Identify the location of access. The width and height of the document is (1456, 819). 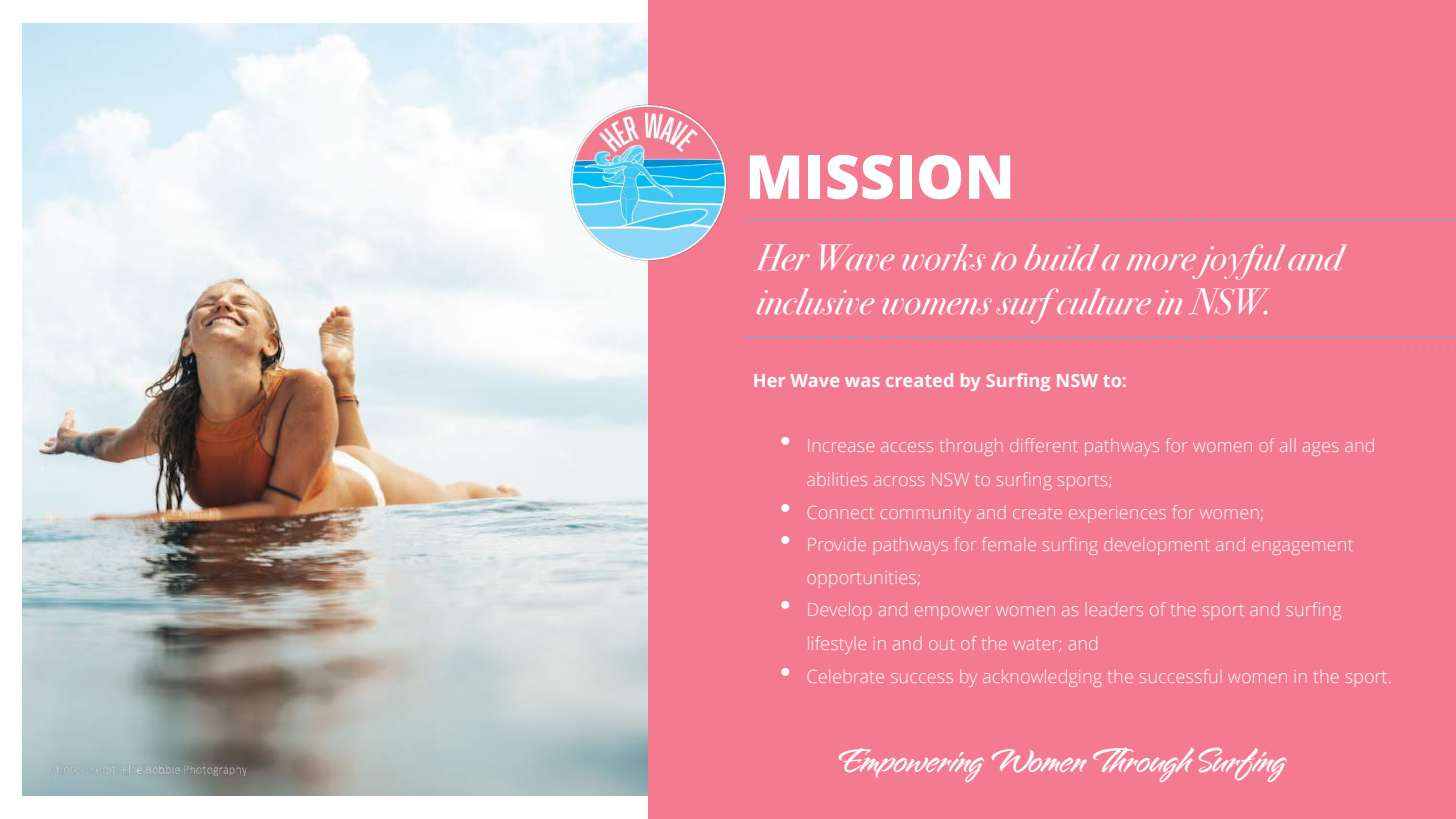
(907, 447).
